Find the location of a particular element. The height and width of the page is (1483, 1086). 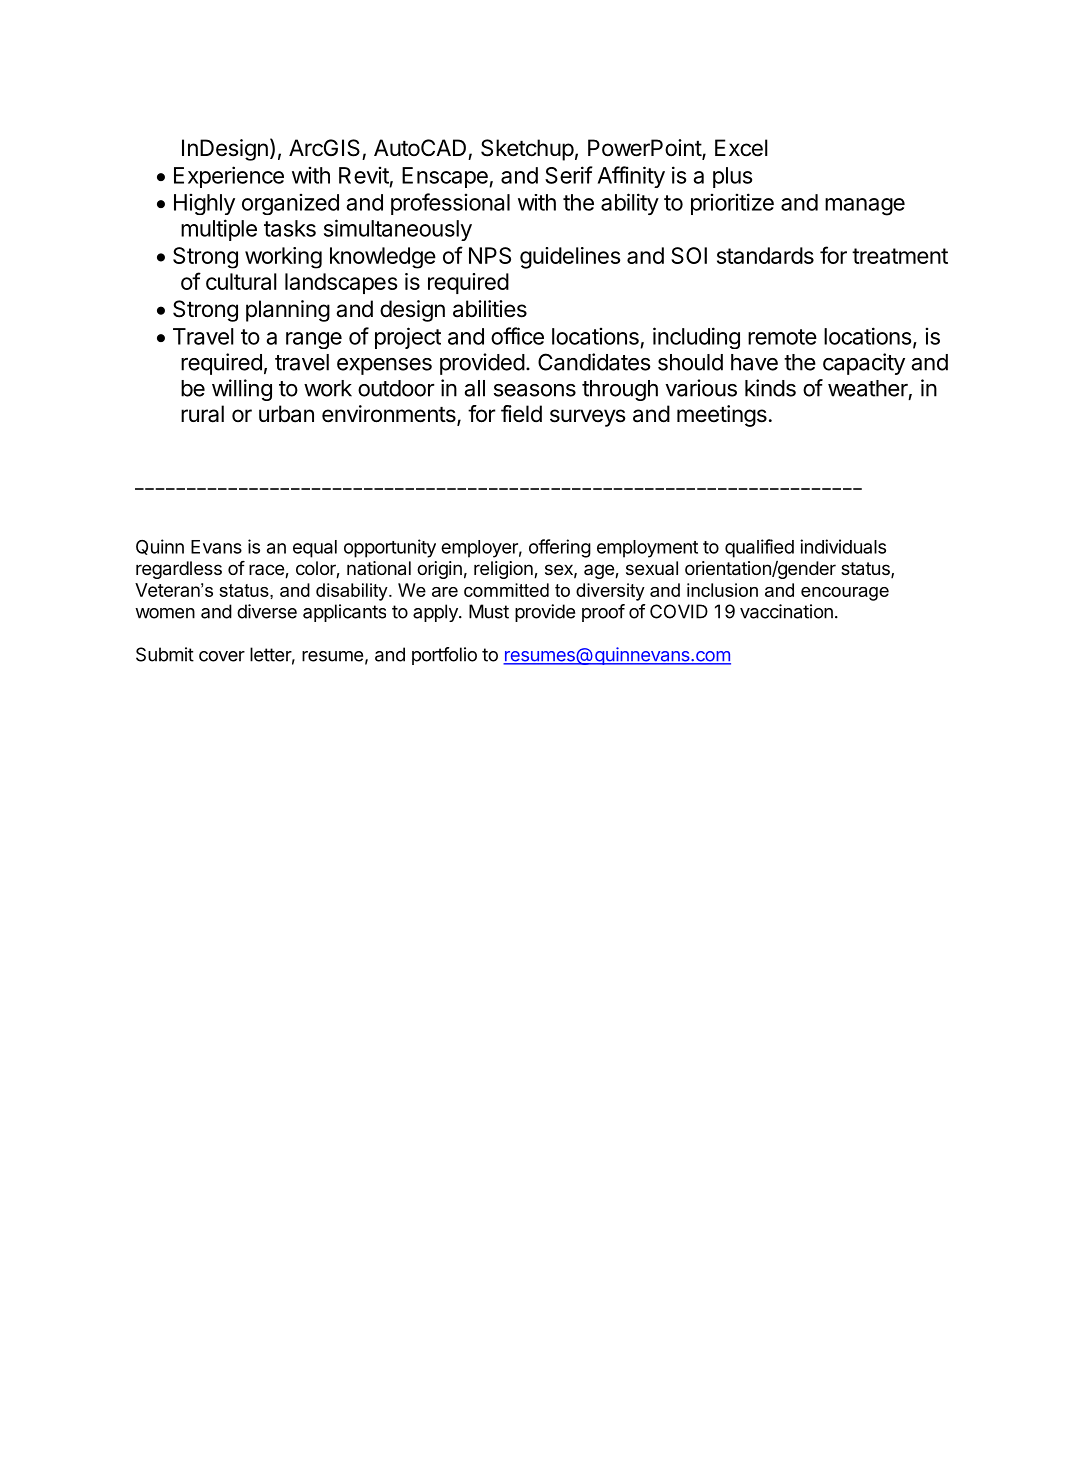

Excel is located at coordinates (741, 148).
